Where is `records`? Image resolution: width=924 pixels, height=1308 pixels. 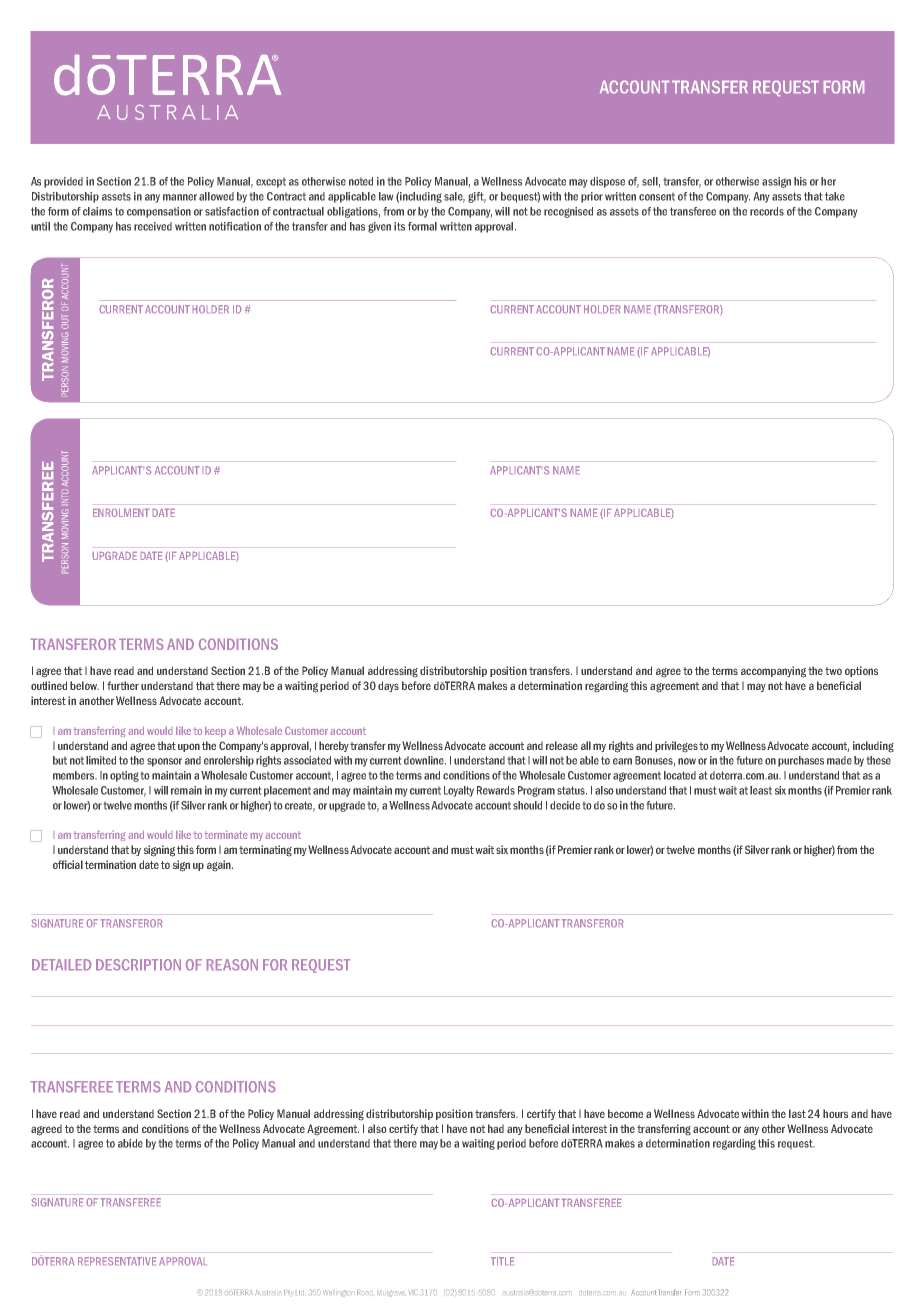
records is located at coordinates (767, 211).
